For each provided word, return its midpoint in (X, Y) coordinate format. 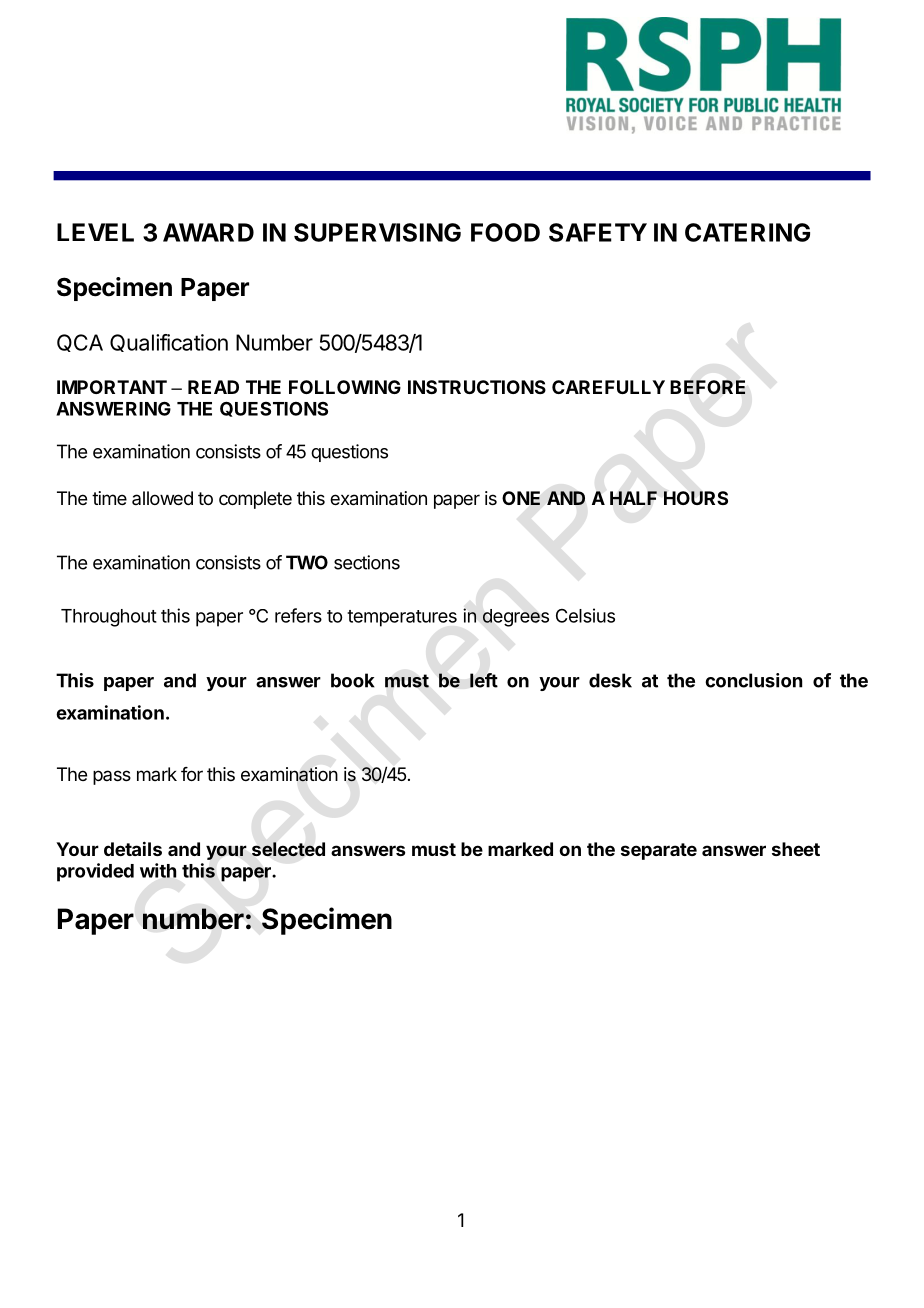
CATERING (747, 232)
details (133, 848)
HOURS (696, 498)
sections (367, 562)
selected (288, 849)
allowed (162, 498)
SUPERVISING (377, 232)
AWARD (208, 232)
